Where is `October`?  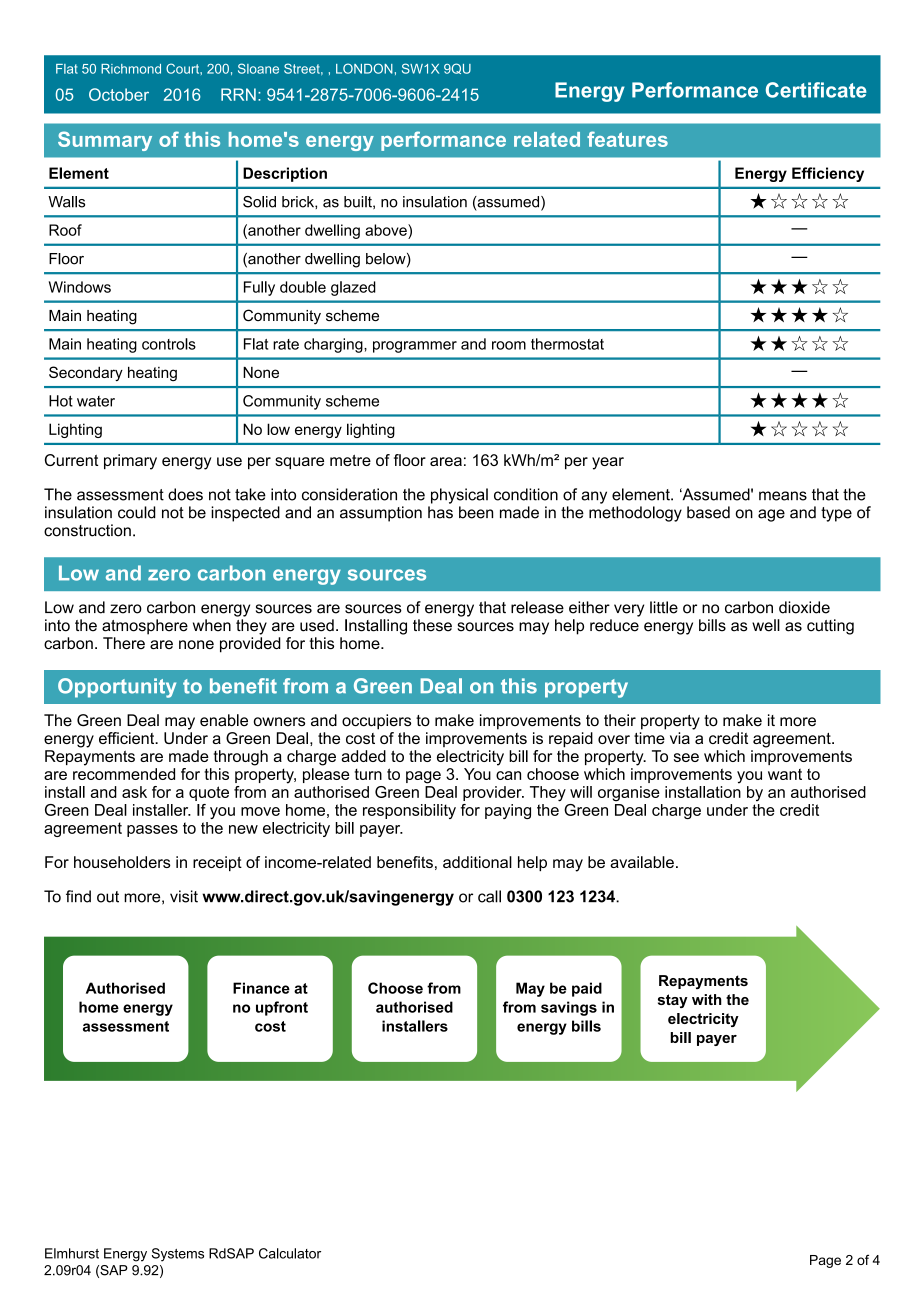 October is located at coordinates (119, 94).
